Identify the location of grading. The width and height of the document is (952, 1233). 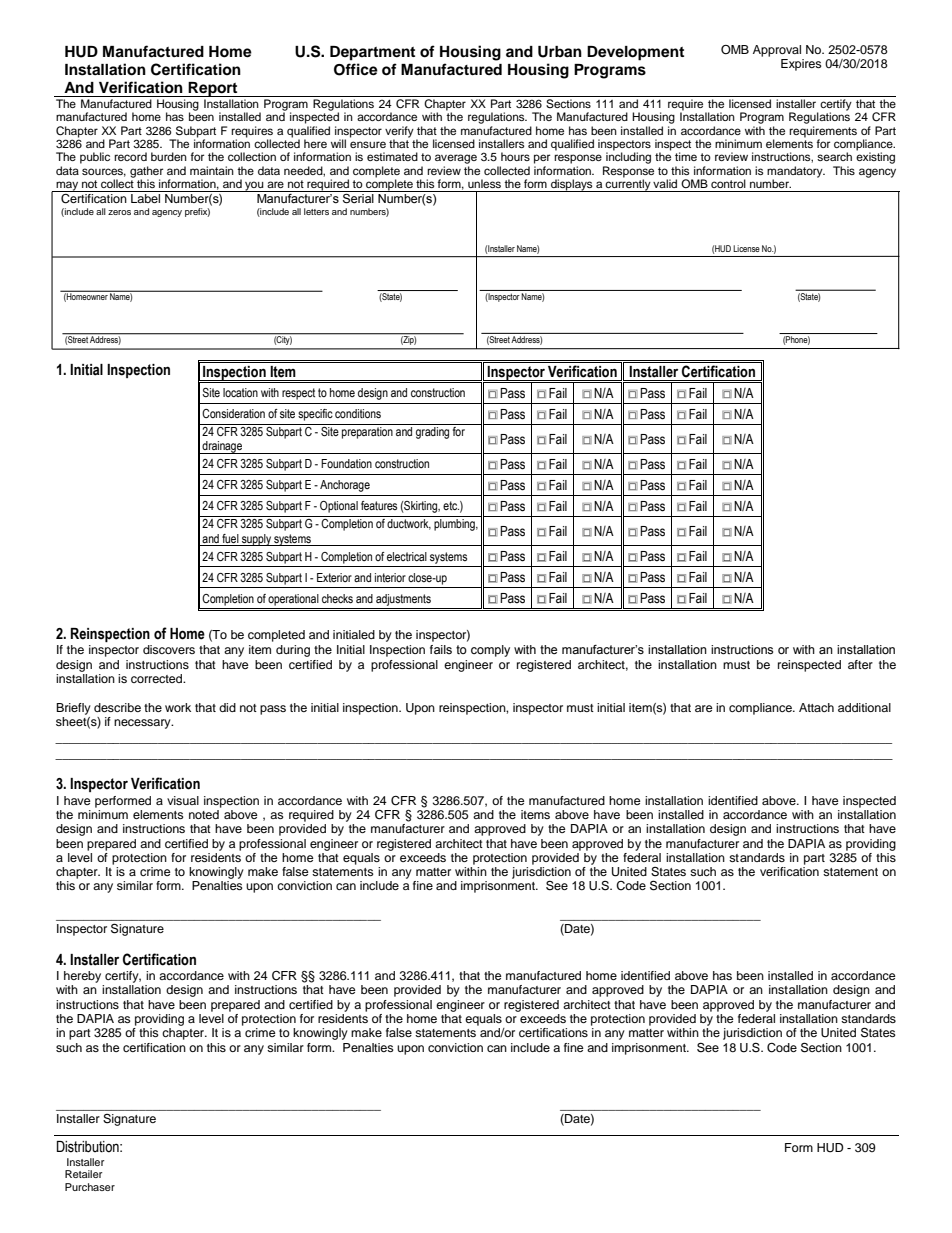
(432, 433).
